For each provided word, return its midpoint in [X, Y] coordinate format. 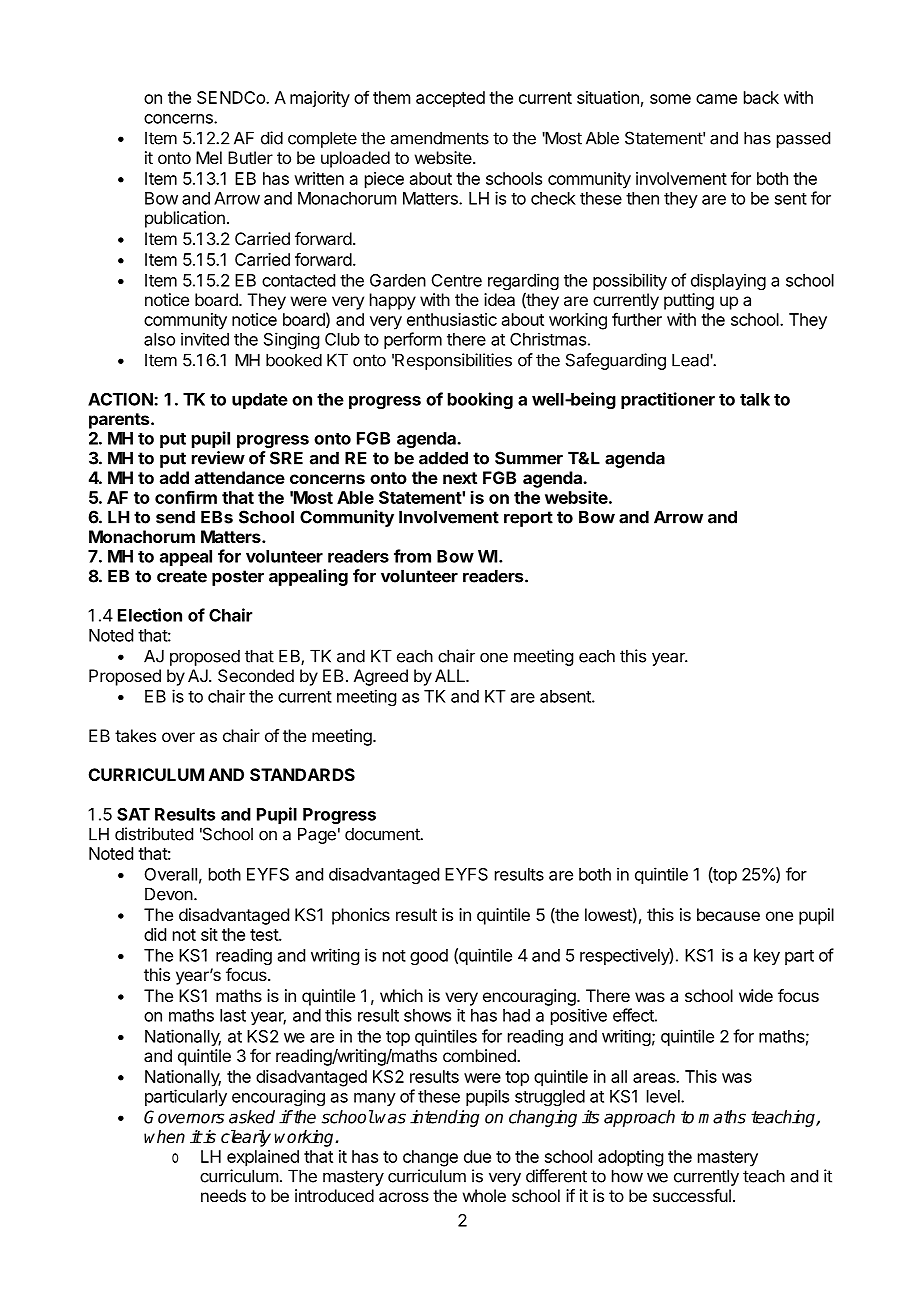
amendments [440, 138]
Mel [209, 157]
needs [223, 1195]
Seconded [256, 675]
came [716, 99]
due [477, 1156]
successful [692, 1195]
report [528, 519]
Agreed [381, 677]
